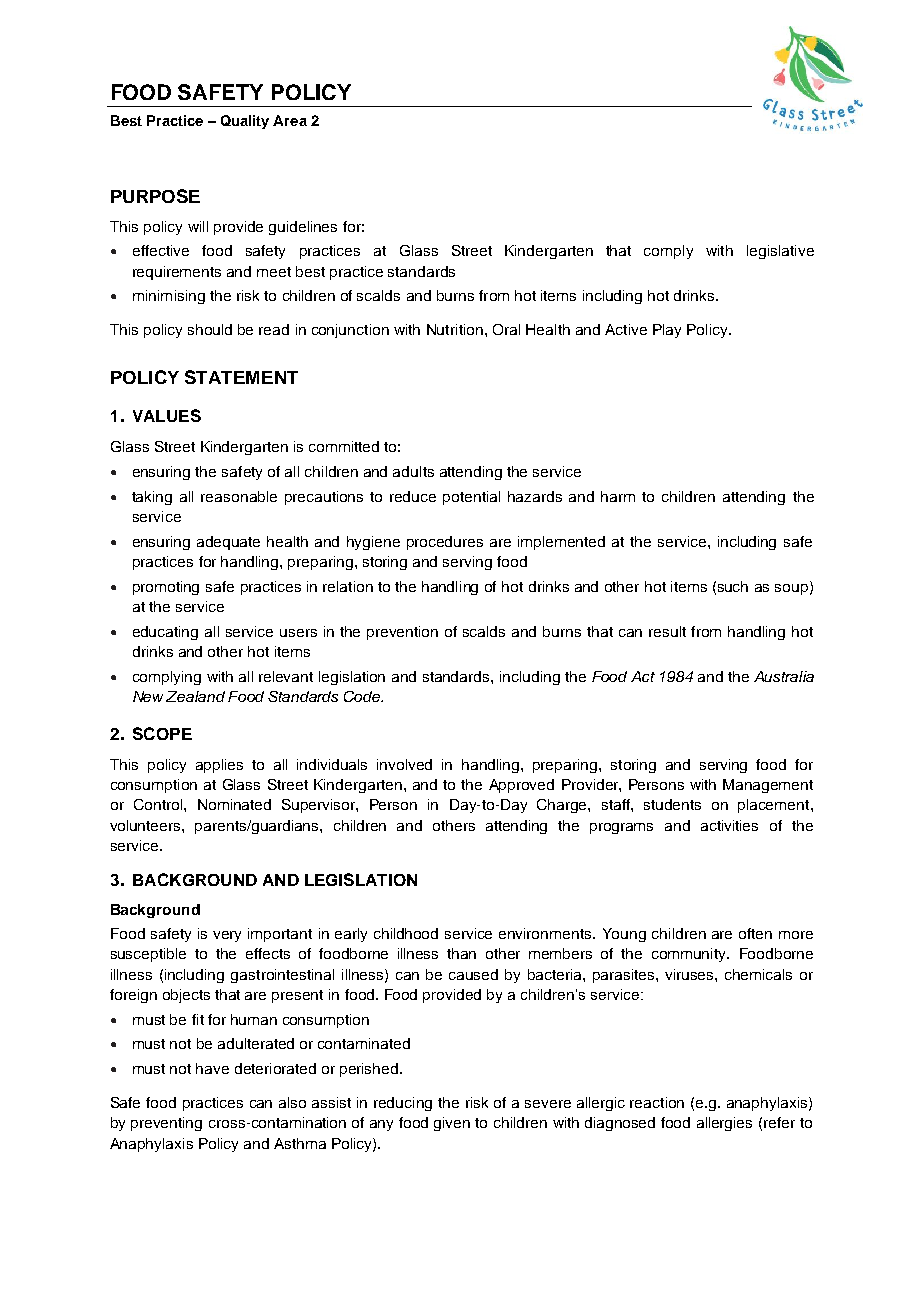  Describe the element at coordinates (290, 120) in the screenshot. I see `Area` at that location.
